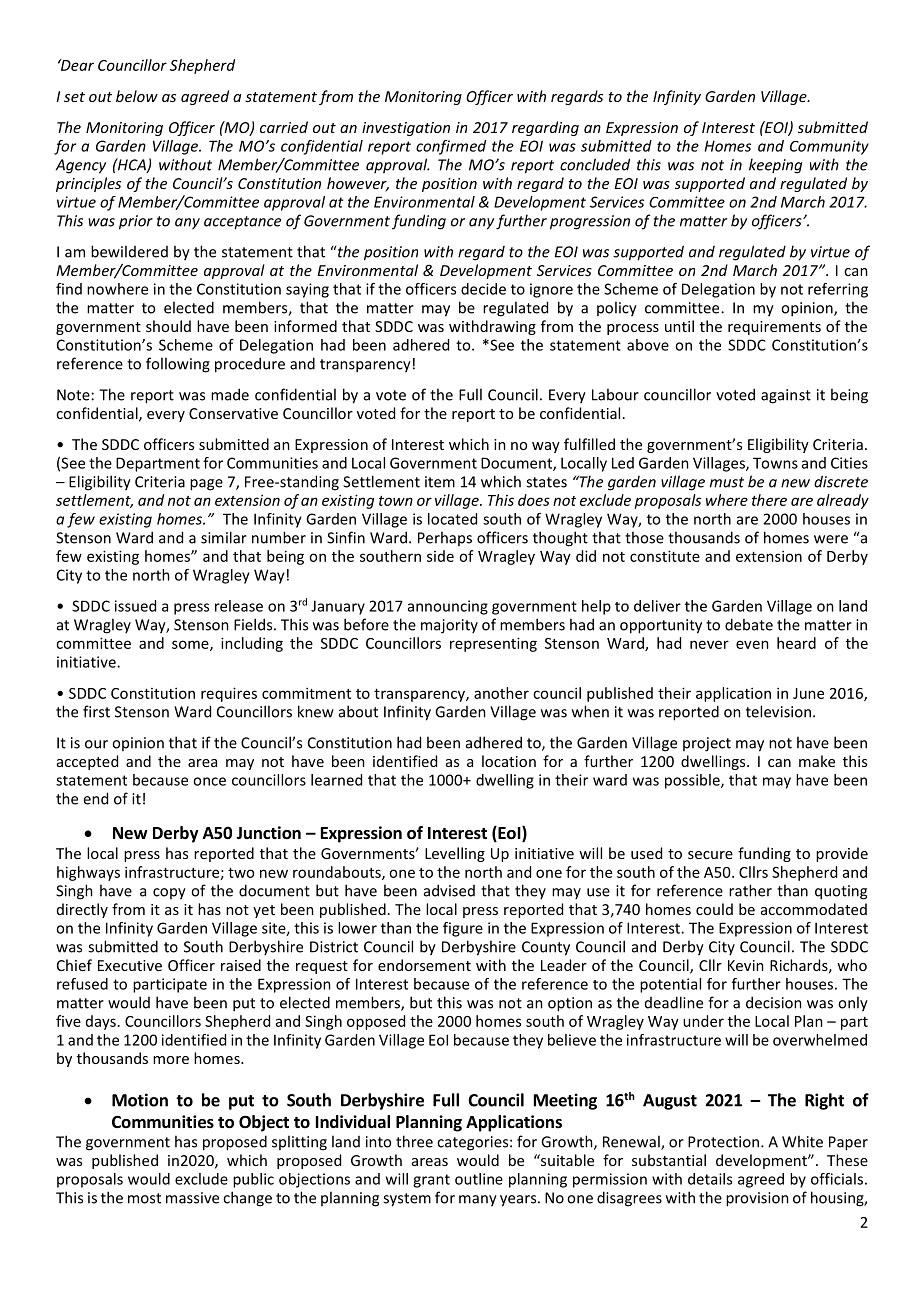 The height and width of the page is (1308, 924). What do you see at coordinates (451, 147) in the page?
I see `confirmed` at bounding box center [451, 147].
